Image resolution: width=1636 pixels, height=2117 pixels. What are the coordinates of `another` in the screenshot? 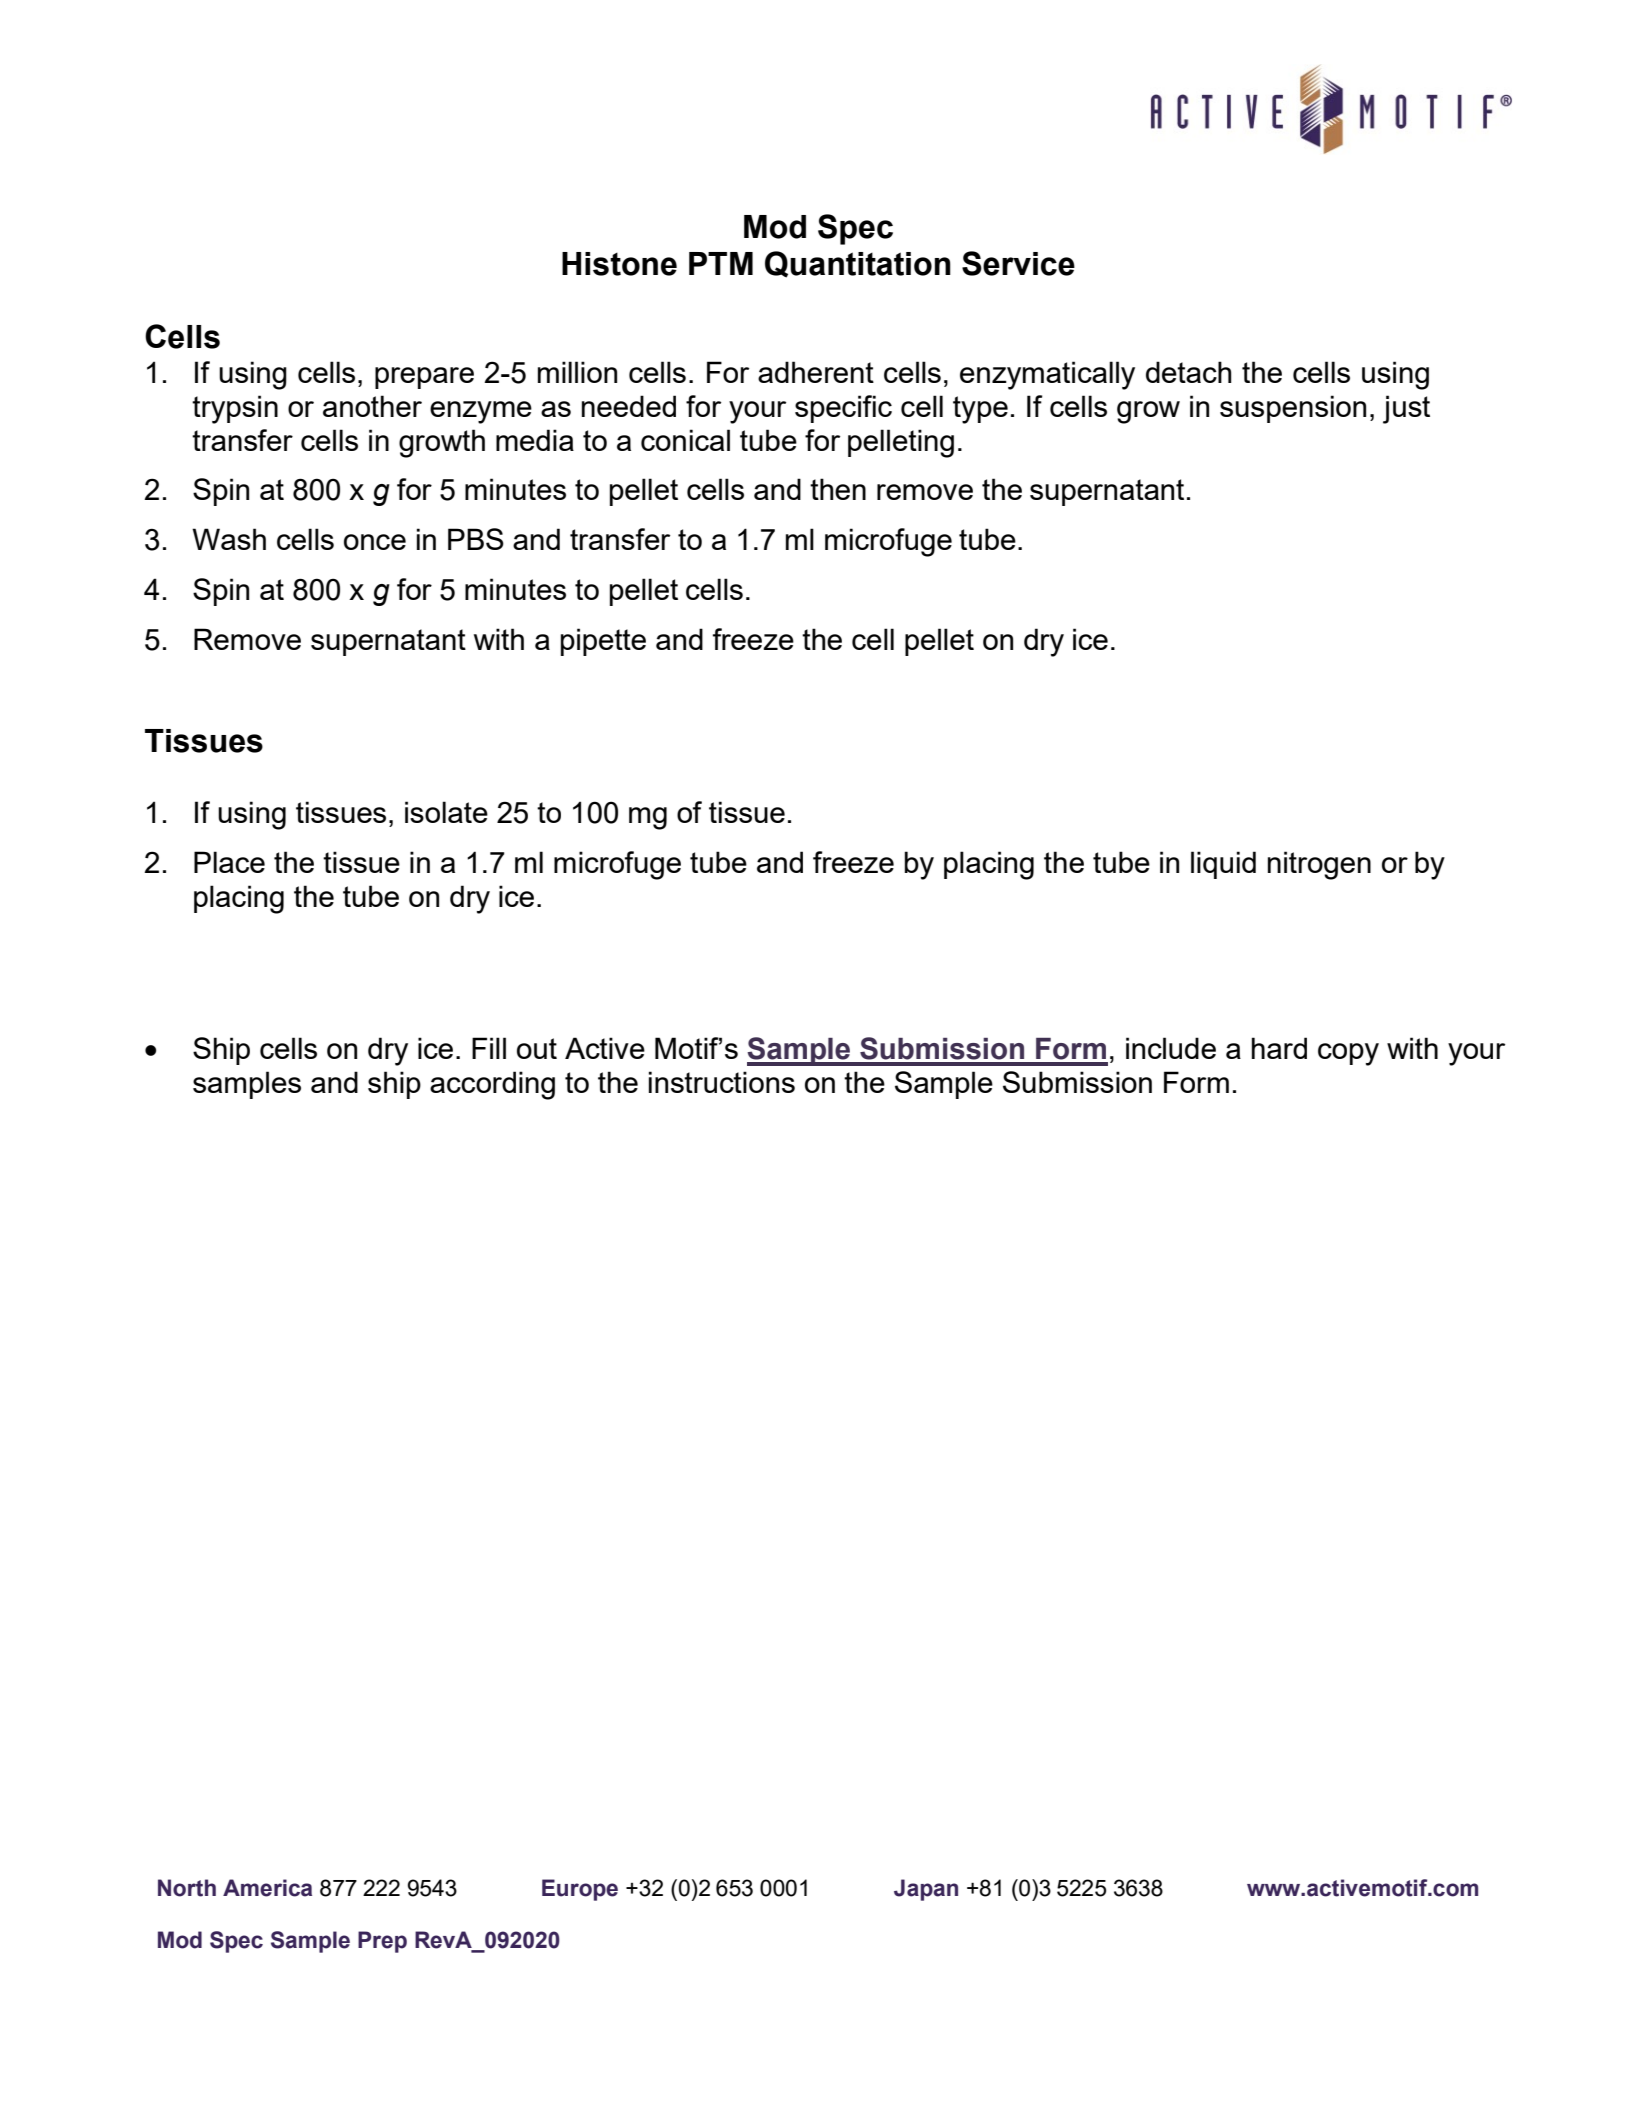 It's located at (372, 406).
